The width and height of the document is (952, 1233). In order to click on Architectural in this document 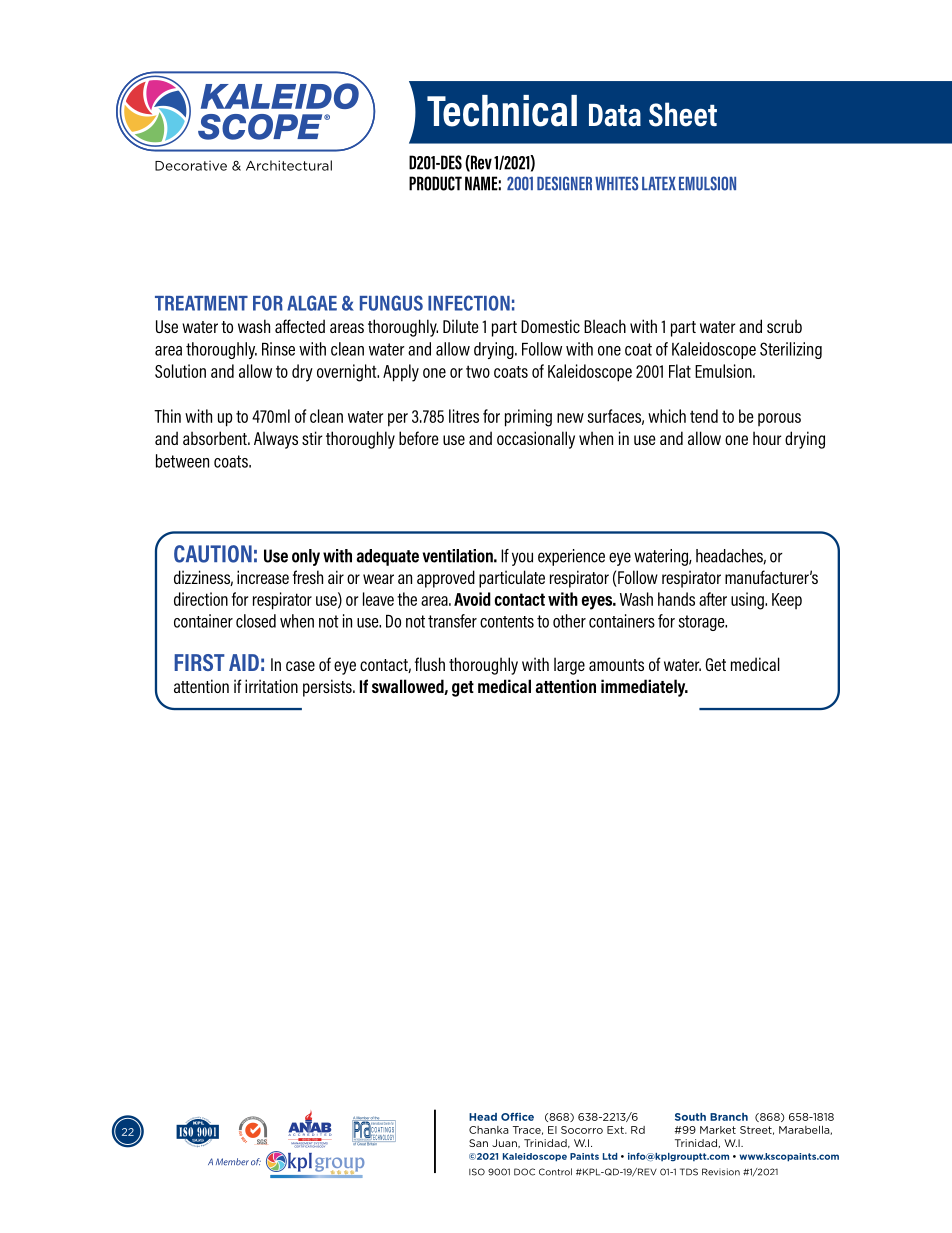, I will do `click(289, 165)`.
